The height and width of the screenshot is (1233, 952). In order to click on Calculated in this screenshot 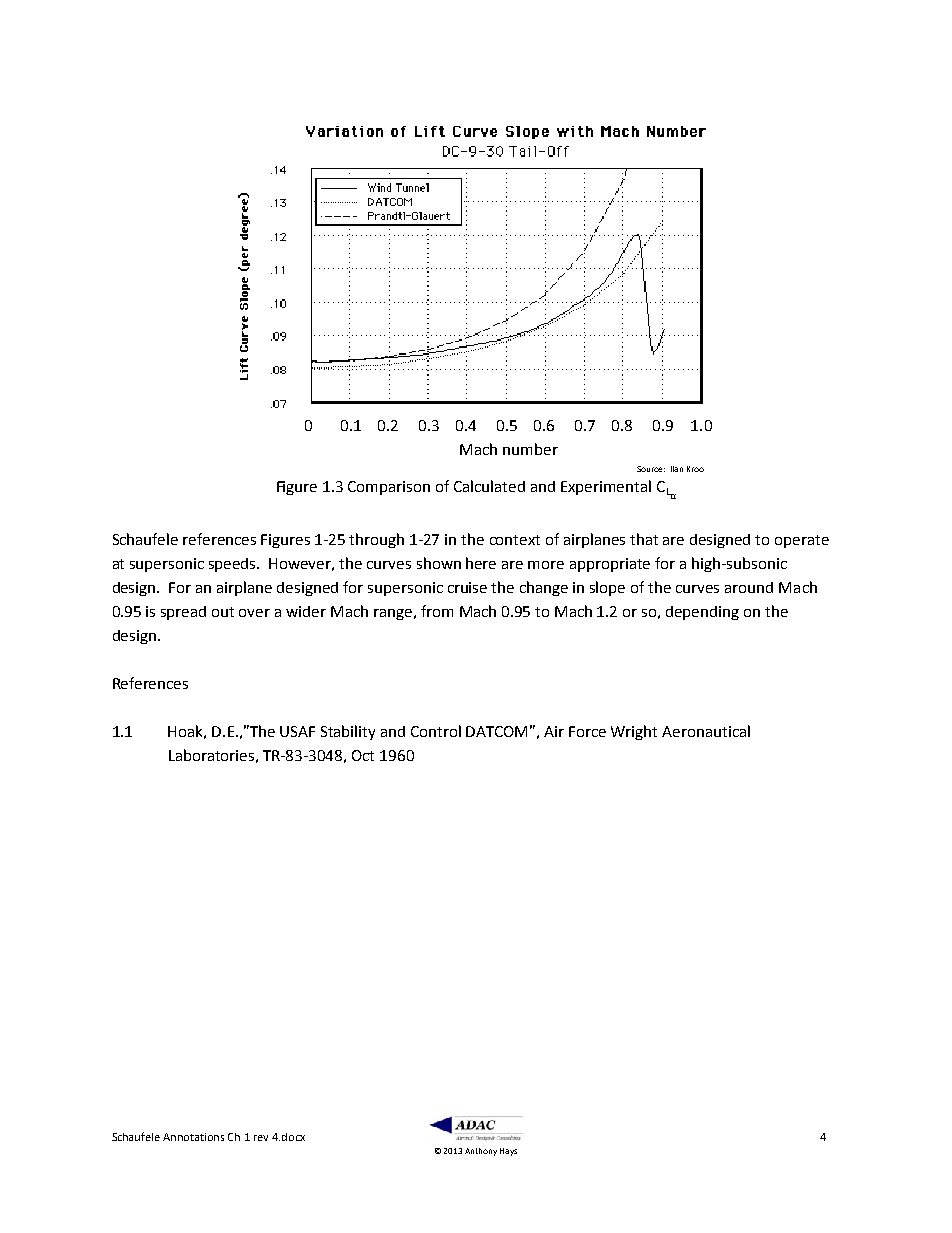, I will do `click(489, 486)`.
